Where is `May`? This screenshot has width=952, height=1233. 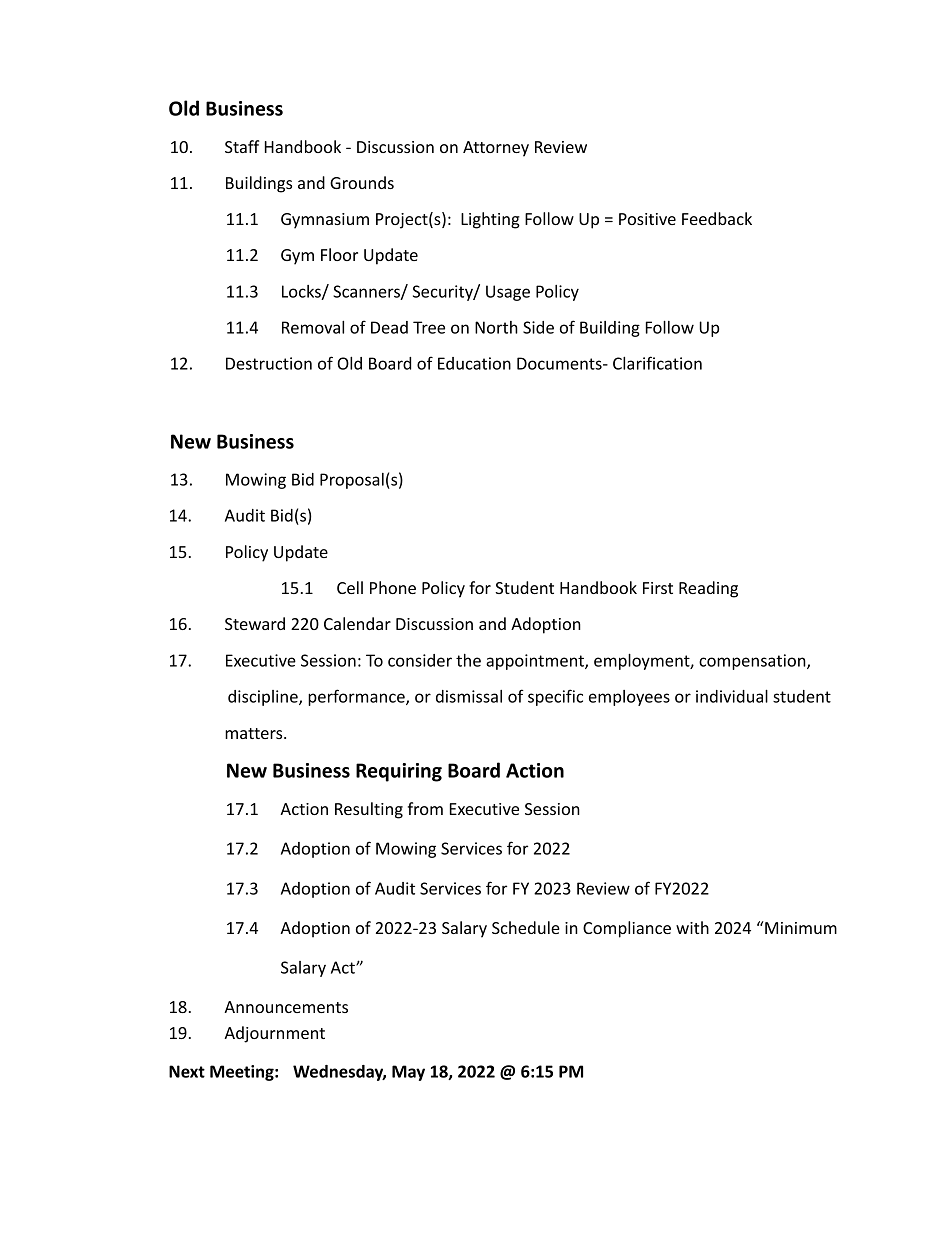
May is located at coordinates (408, 1073).
